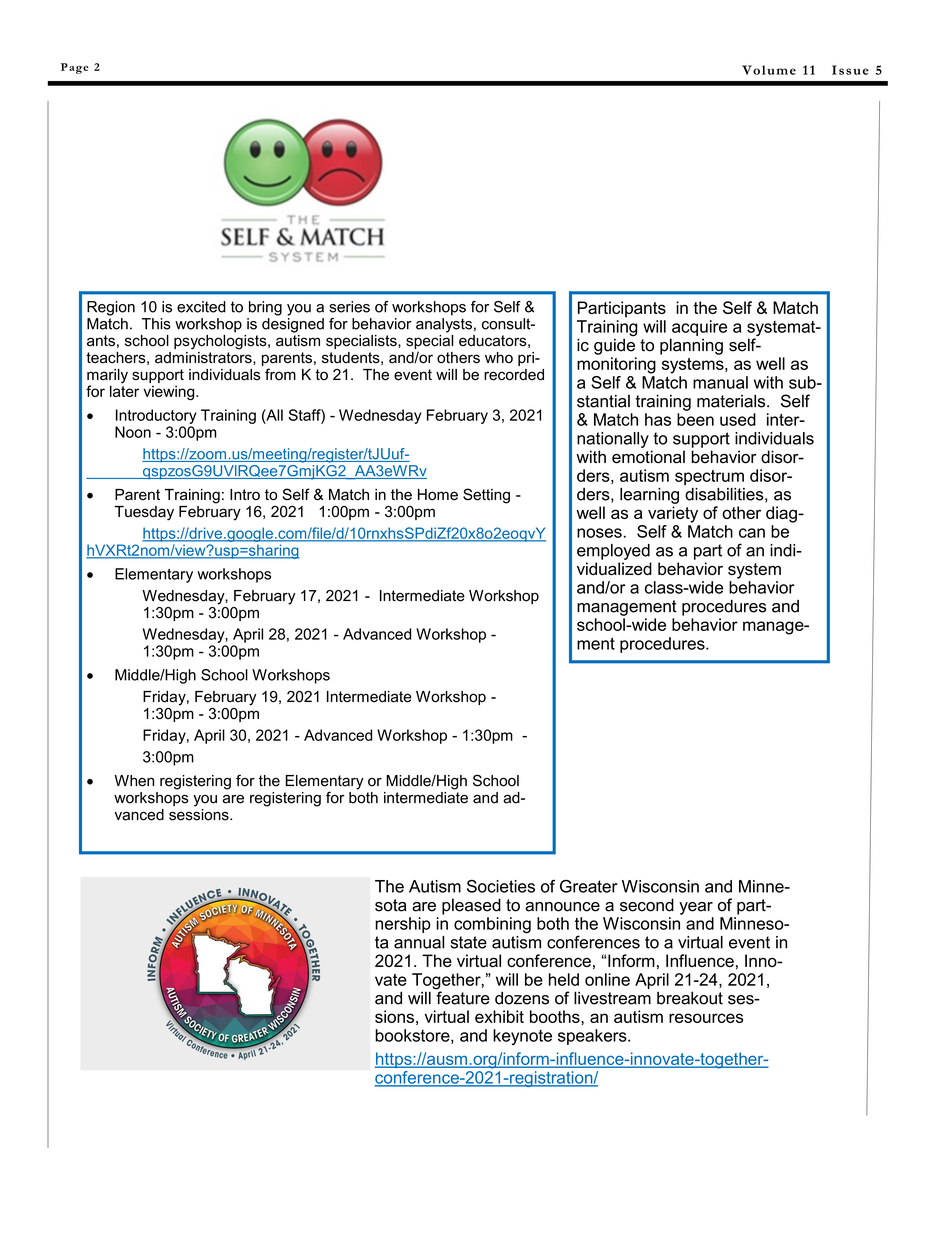 This screenshot has width=952, height=1233. Describe the element at coordinates (438, 495) in the screenshot. I see `Home` at that location.
